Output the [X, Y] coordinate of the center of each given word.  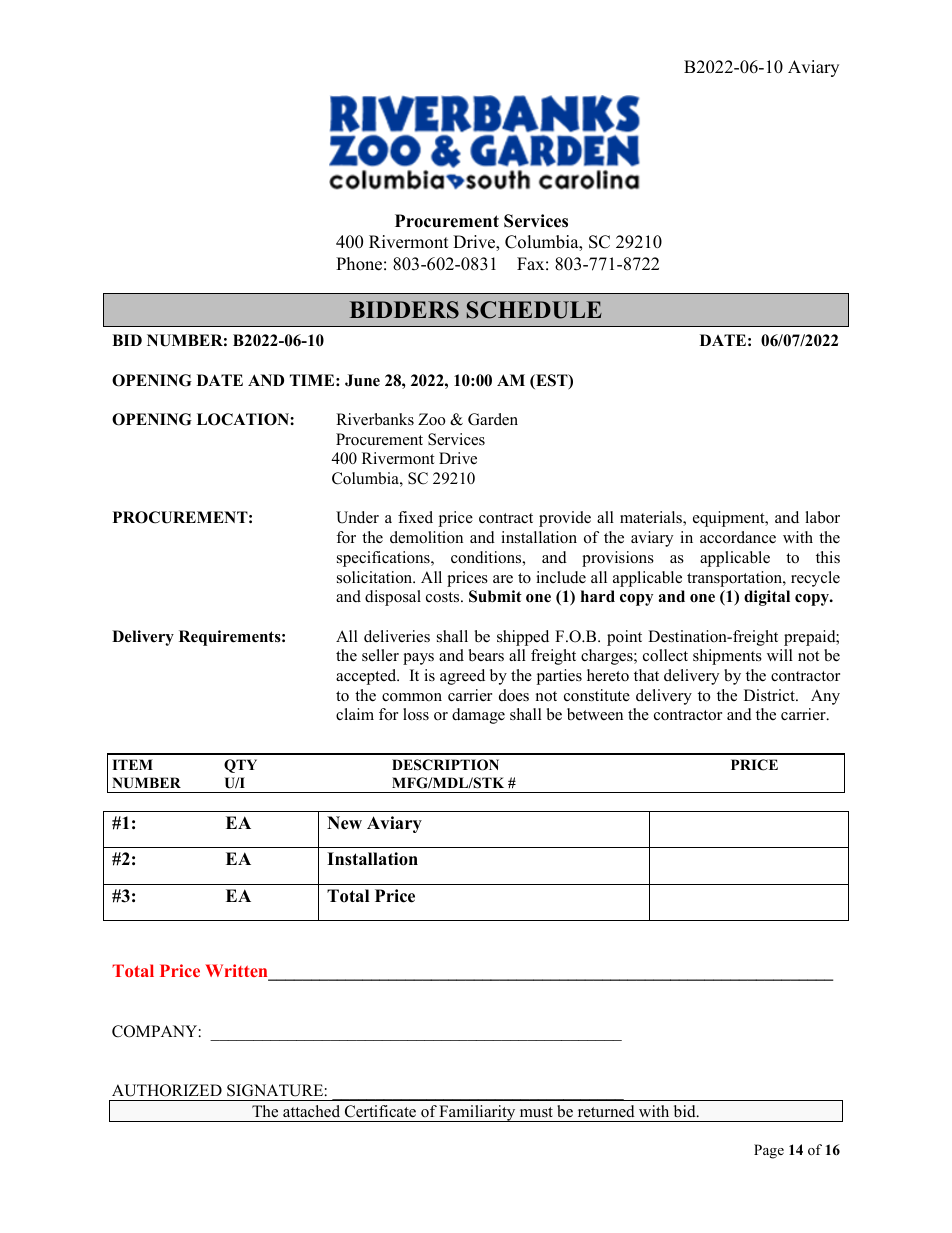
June [362, 380]
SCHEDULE [534, 310]
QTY [240, 766]
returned [606, 1111]
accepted [367, 677]
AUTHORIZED [167, 1090]
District [770, 695]
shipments [727, 657]
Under [357, 517]
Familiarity [478, 1113]
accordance [738, 537]
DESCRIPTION [445, 765]
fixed [415, 517]
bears [486, 655]
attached [311, 1111]
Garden [493, 419]
